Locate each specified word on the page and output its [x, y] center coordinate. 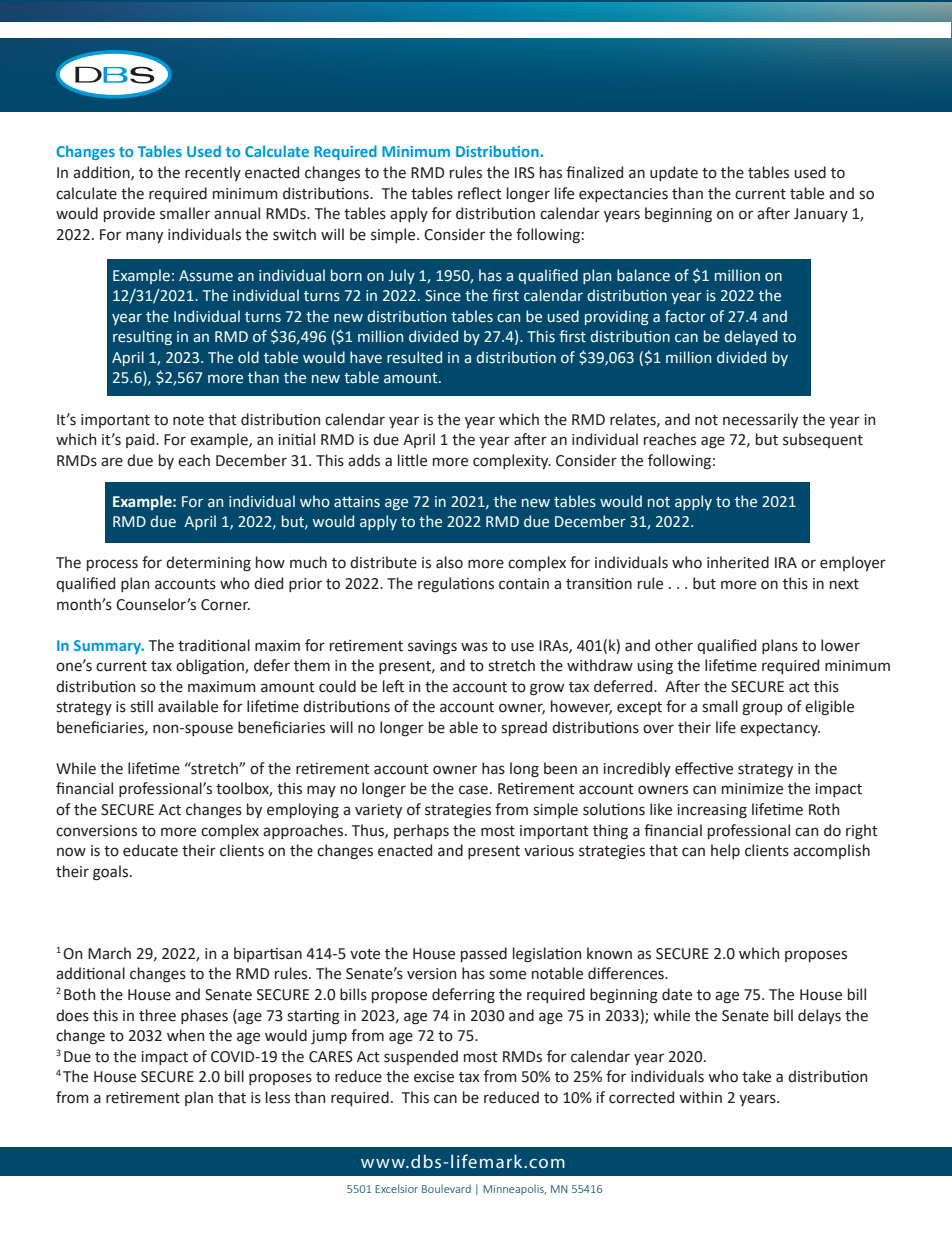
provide [129, 214]
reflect [480, 193]
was [474, 647]
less [278, 1097]
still [141, 706]
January [821, 215]
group [762, 709]
